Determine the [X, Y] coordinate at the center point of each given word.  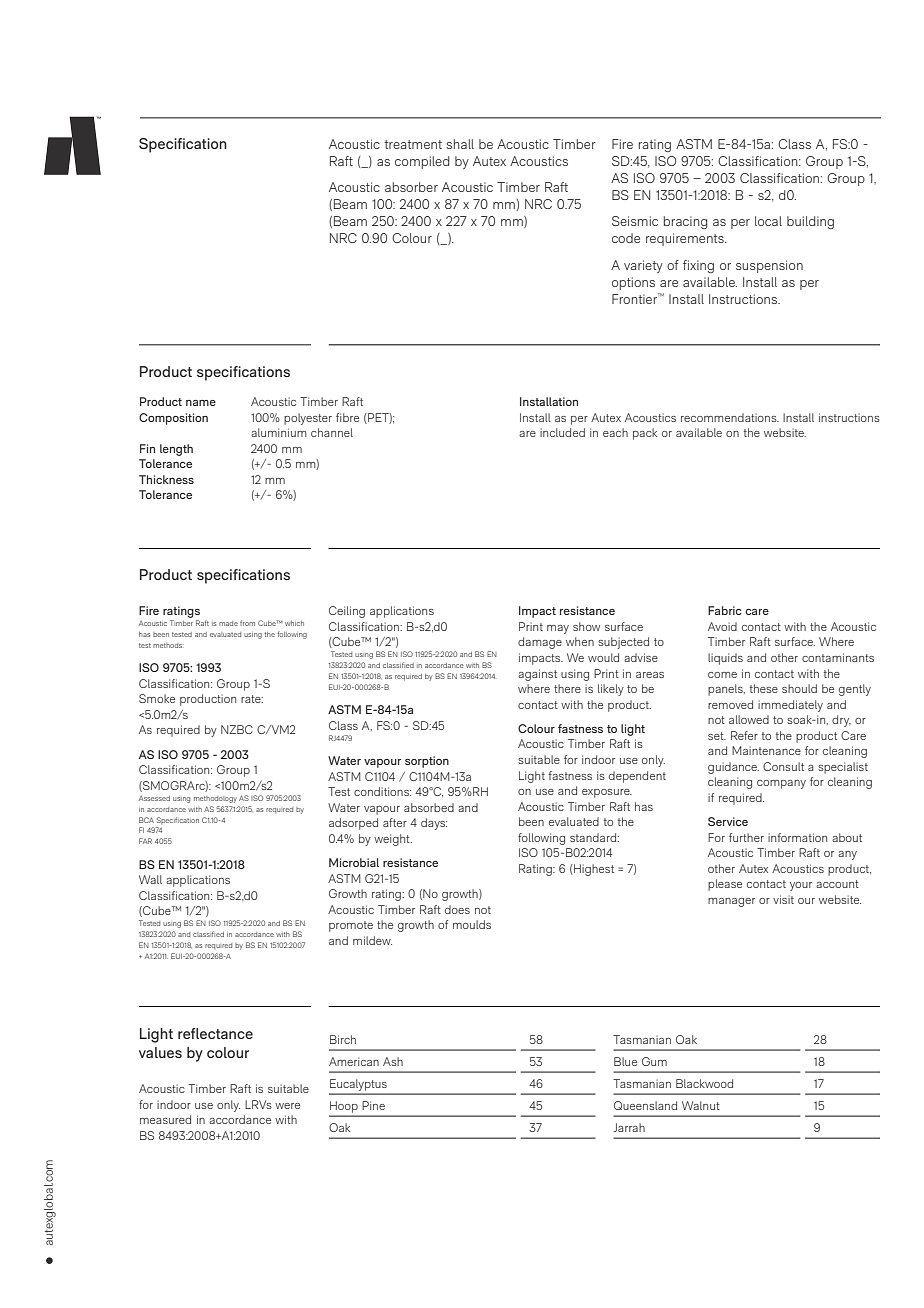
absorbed [429, 807]
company [781, 784]
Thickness [166, 479]
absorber [411, 187]
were [287, 1106]
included [562, 432]
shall [460, 144]
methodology [215, 799]
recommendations [730, 417]
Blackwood [704, 1083]
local [768, 221]
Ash [393, 1061]
